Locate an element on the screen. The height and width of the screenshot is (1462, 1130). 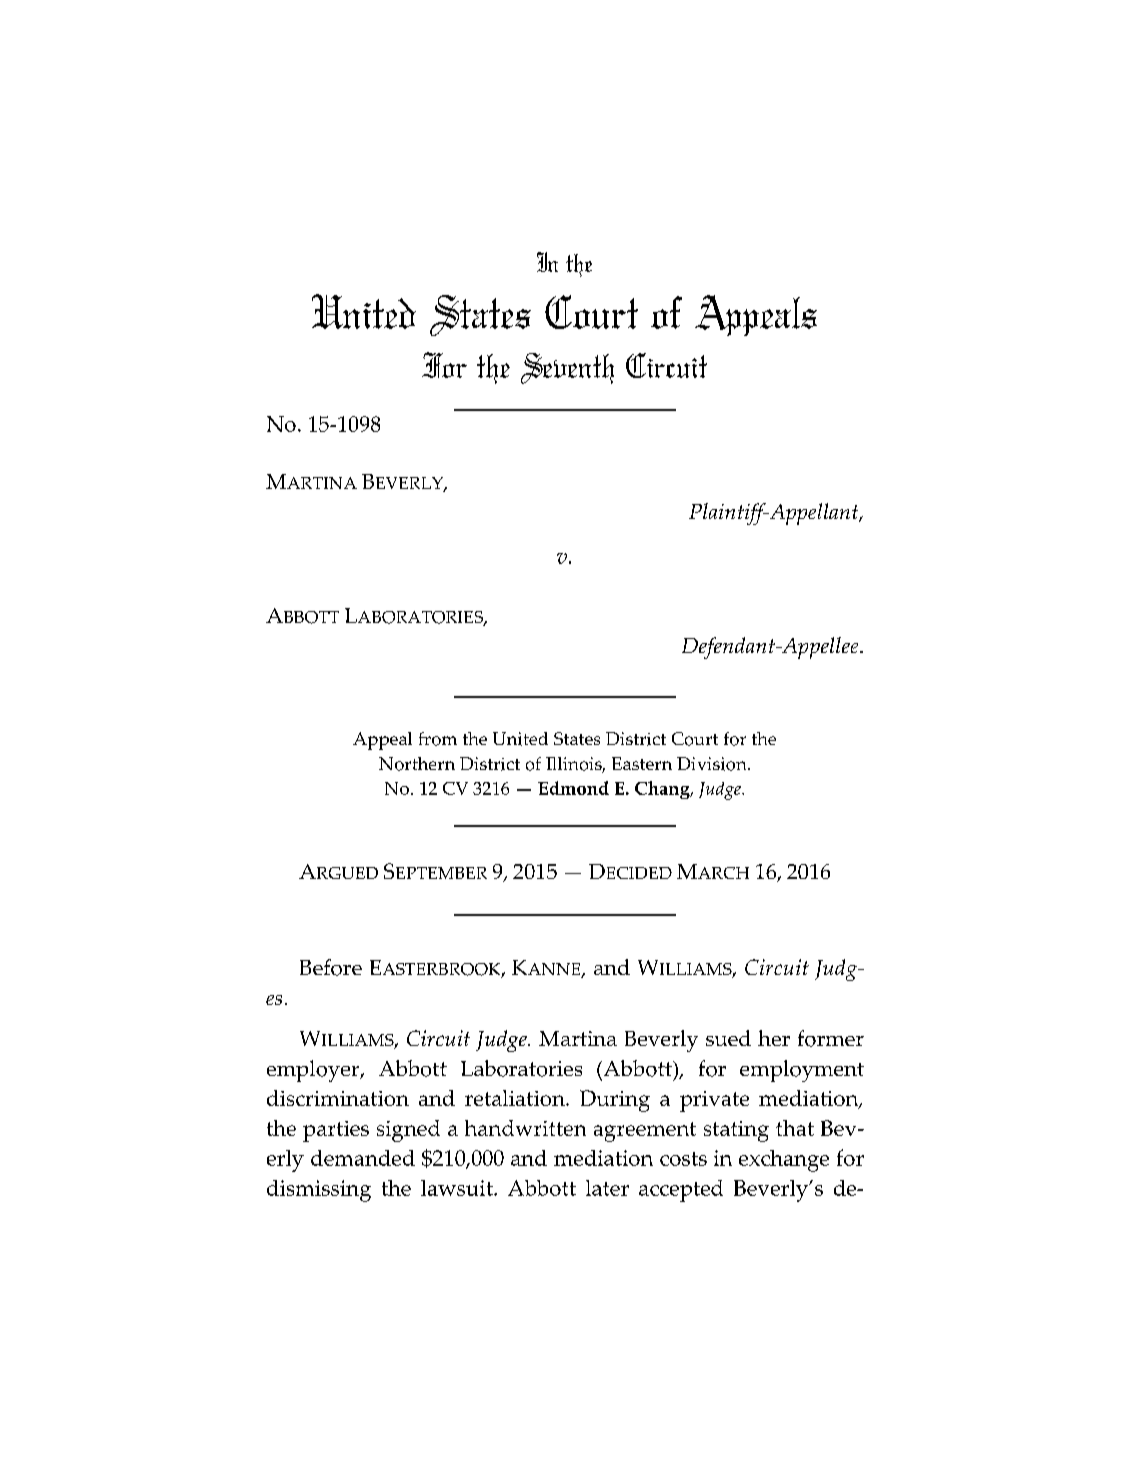
Division is located at coordinates (713, 764).
